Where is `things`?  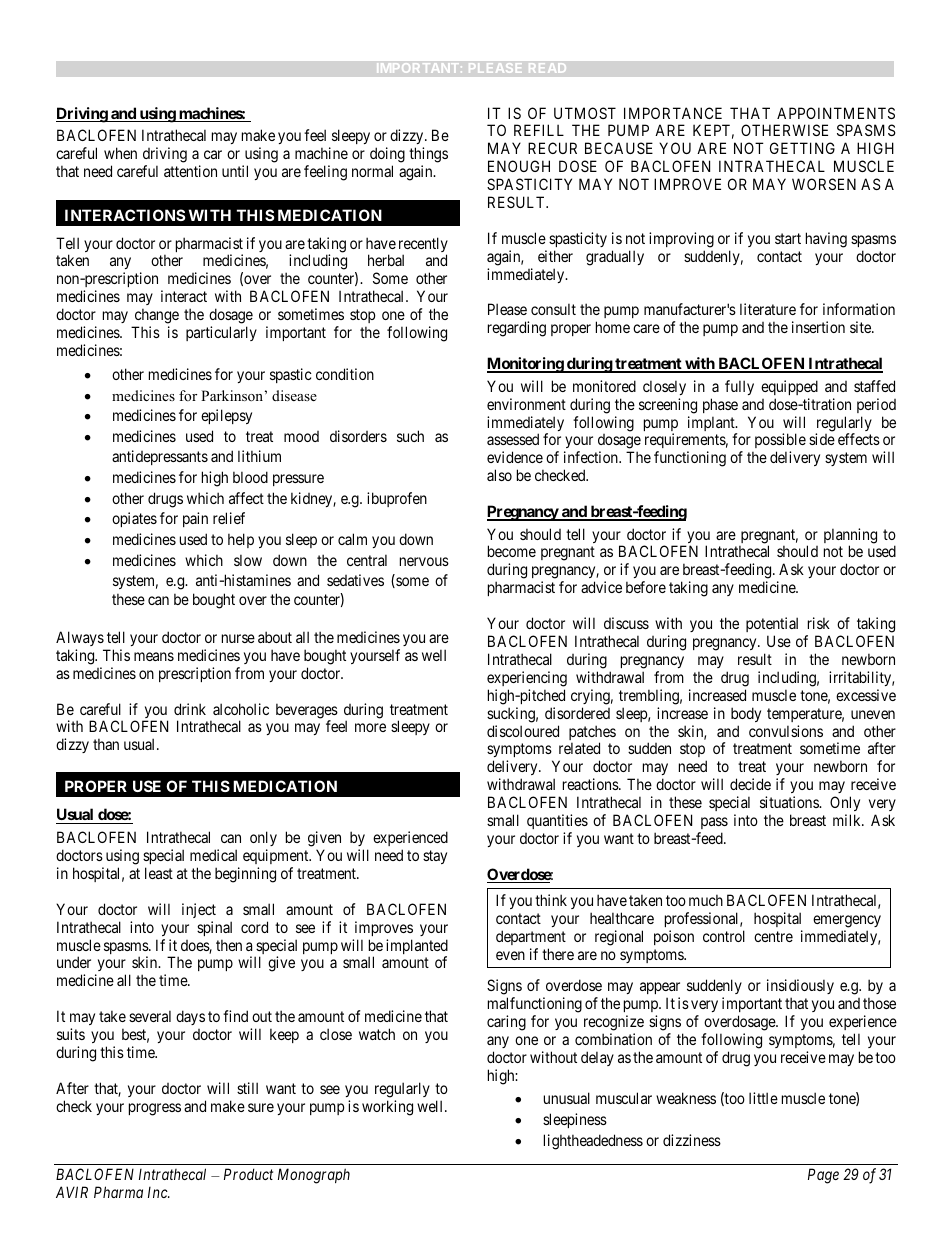
things is located at coordinates (428, 155).
